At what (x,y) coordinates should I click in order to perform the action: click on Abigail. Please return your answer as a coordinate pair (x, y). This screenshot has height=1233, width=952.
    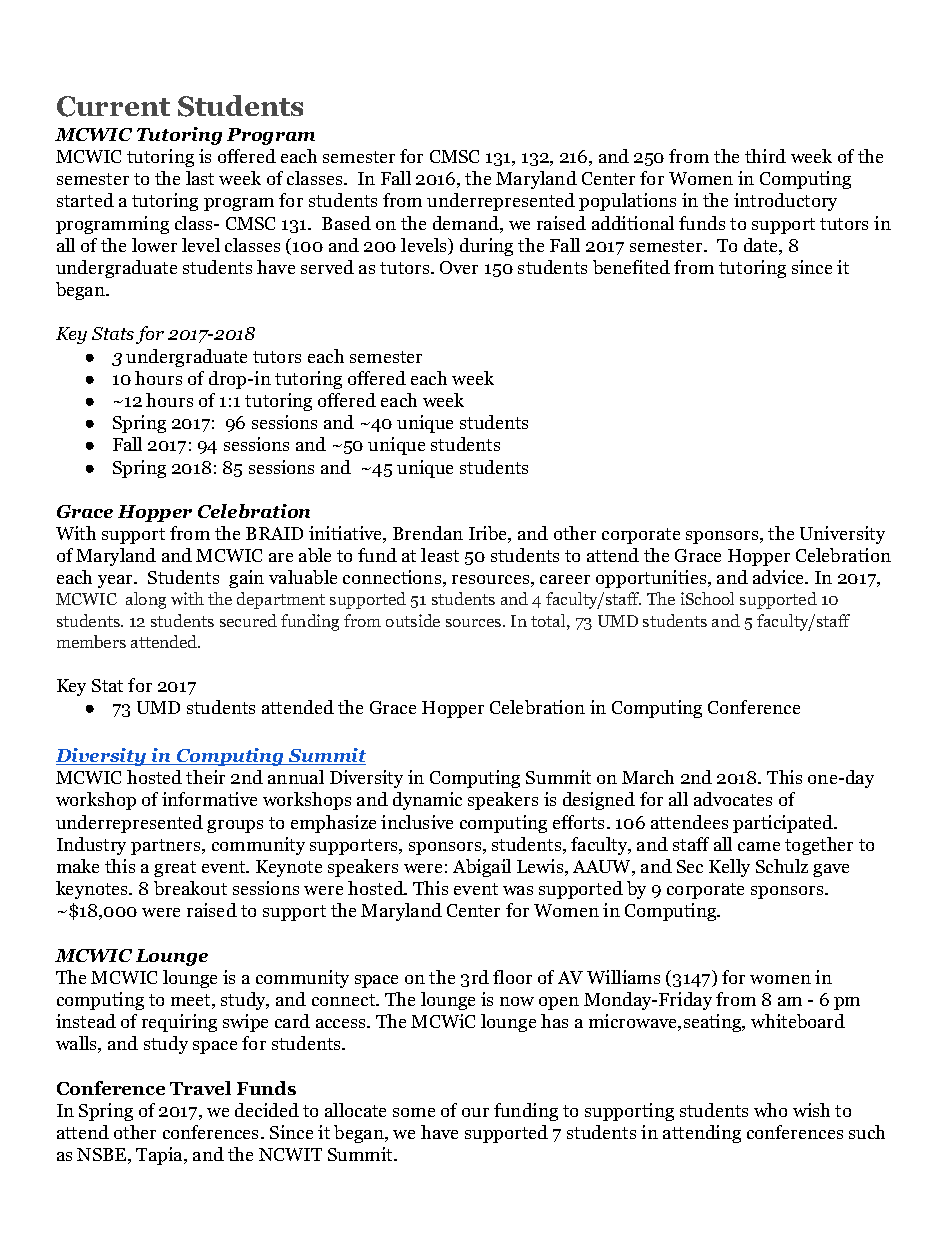
    Looking at the image, I should click on (482, 868).
